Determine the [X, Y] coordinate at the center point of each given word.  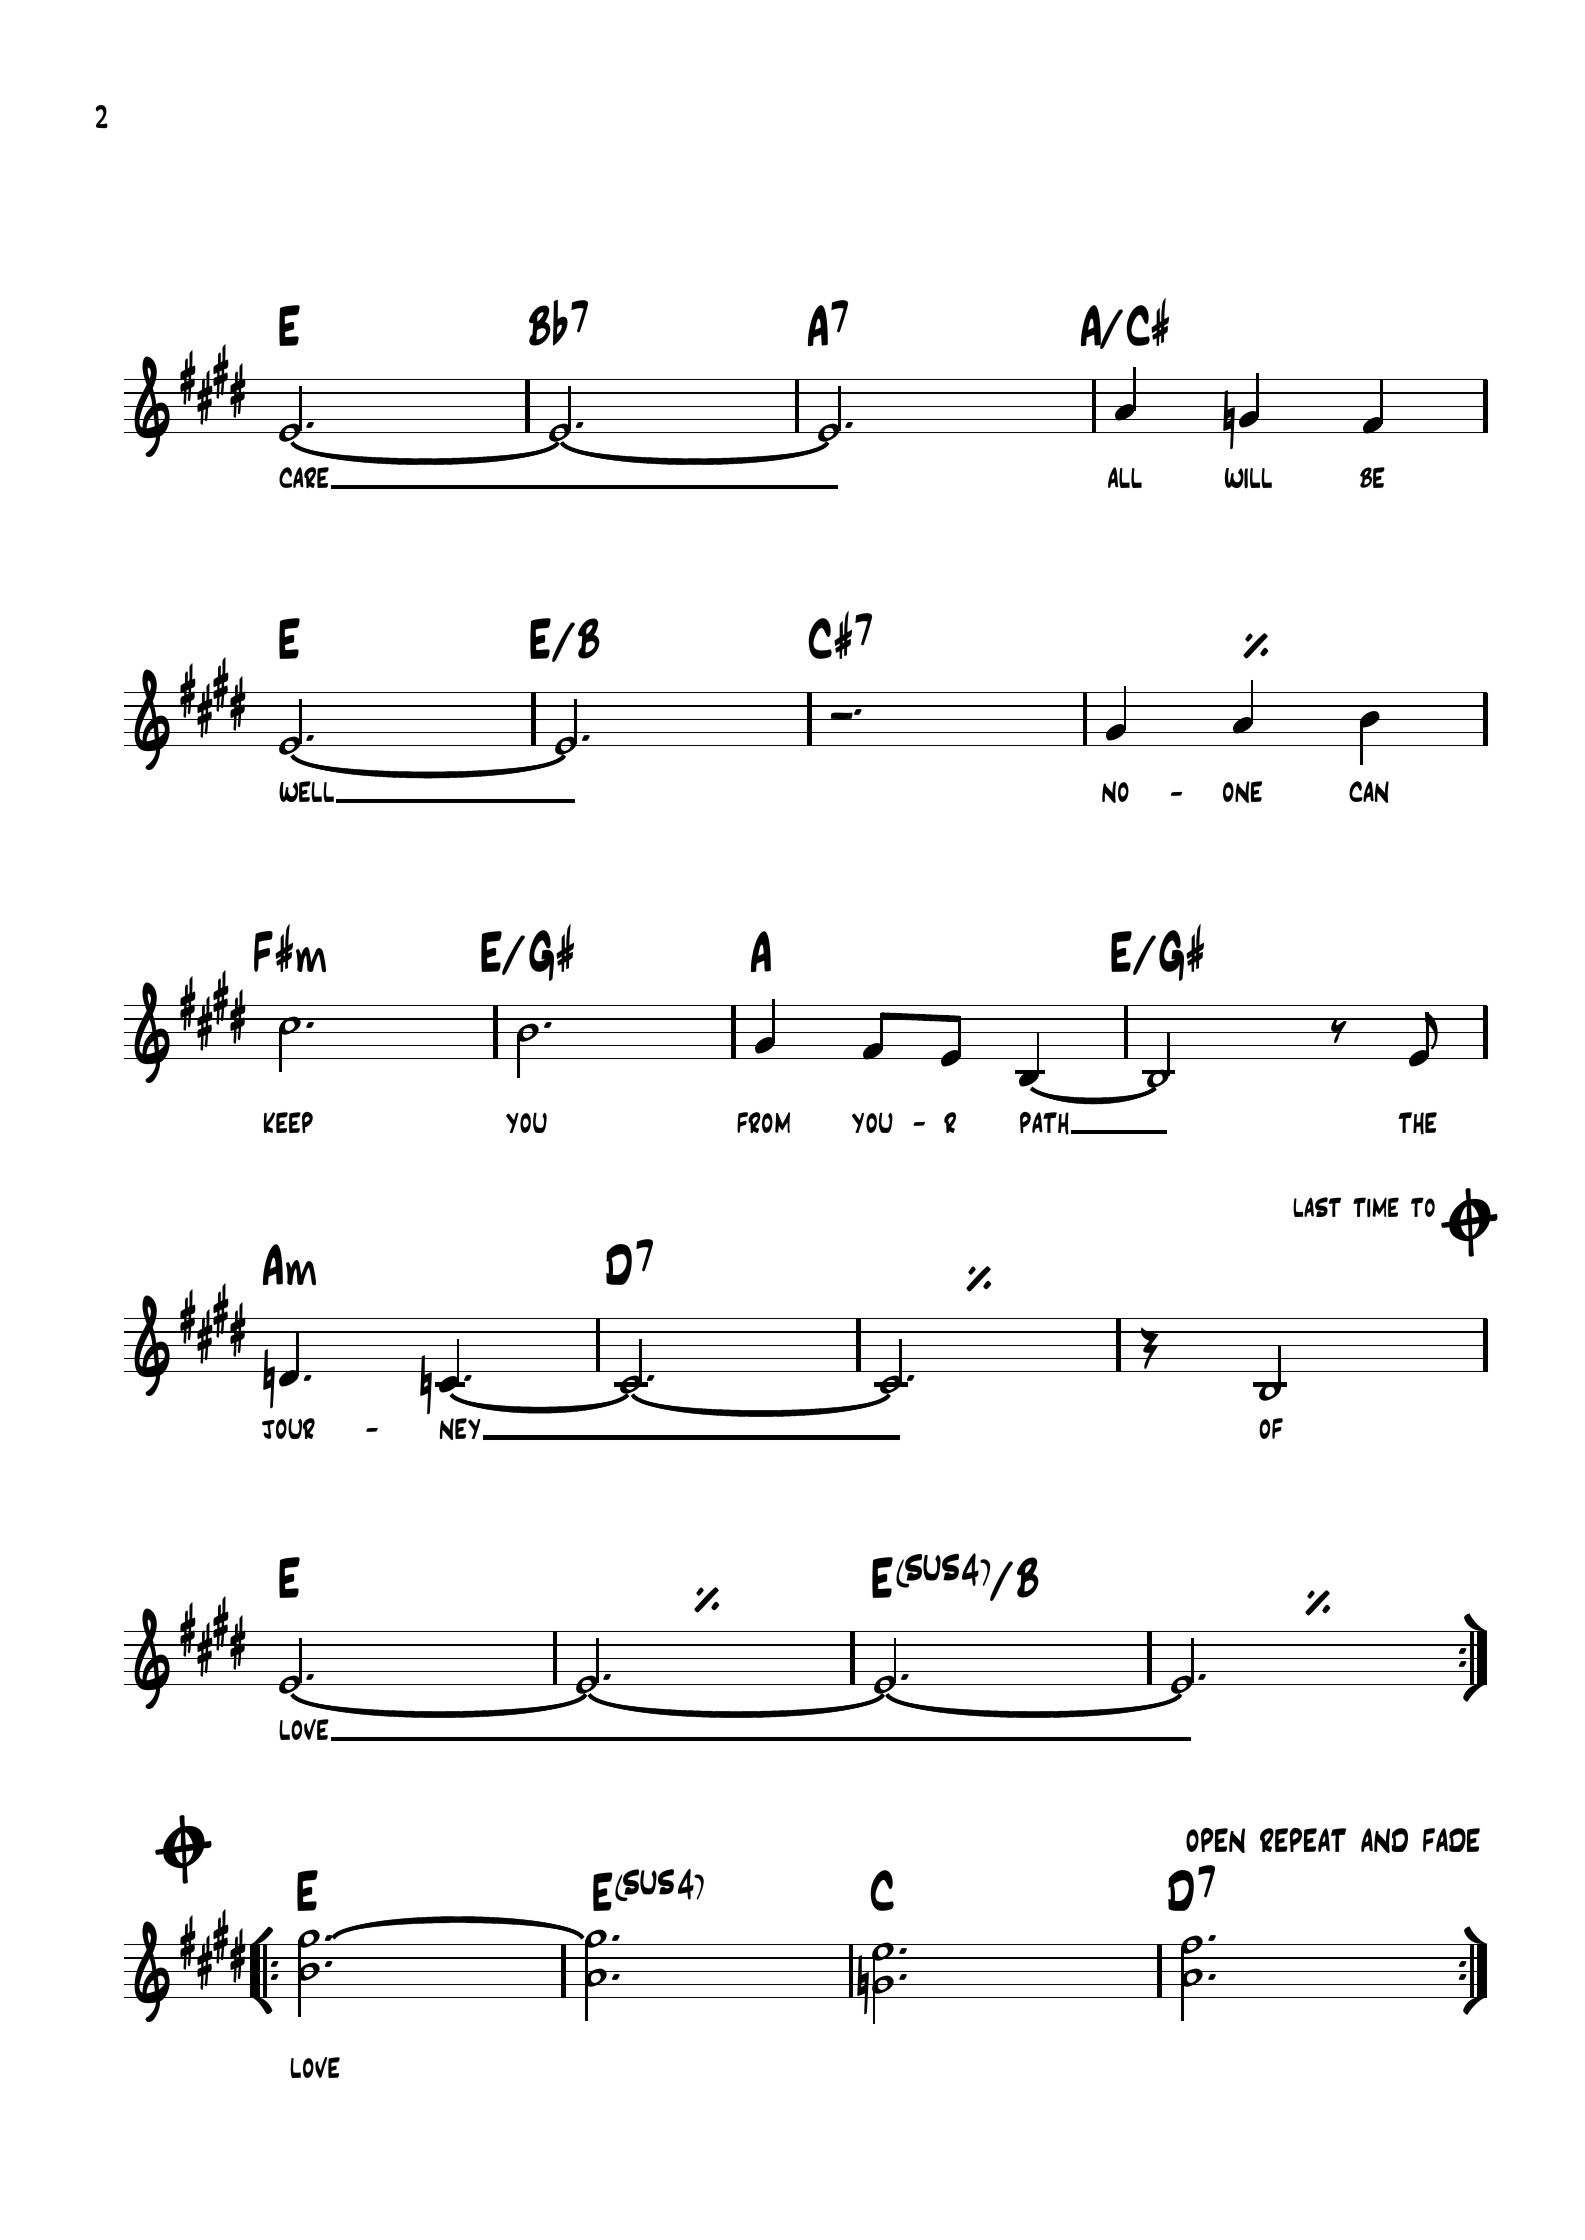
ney [460, 1429]
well [306, 791]
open [1215, 1840]
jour [288, 1428]
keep [288, 1122]
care [304, 477]
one [1242, 792]
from [763, 1122]
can [1369, 792]
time [1376, 1207]
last [1317, 1207]
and [1384, 1840]
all [1125, 477]
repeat [1303, 1840]
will [1248, 478]
